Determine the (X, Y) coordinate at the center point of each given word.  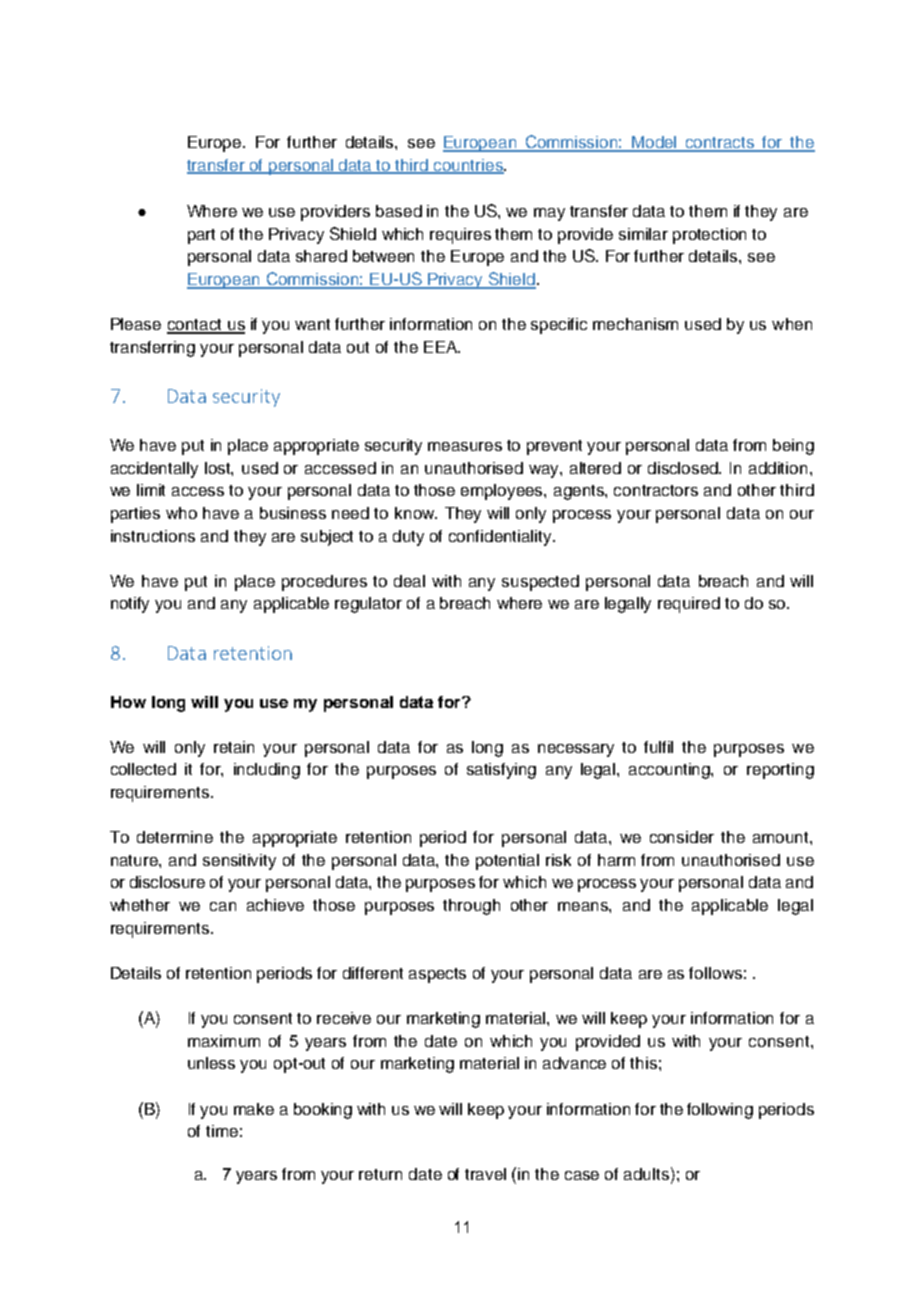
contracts (720, 144)
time (222, 1131)
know (416, 513)
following (720, 1111)
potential (507, 862)
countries (468, 166)
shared (321, 256)
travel (485, 1174)
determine (175, 837)
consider (682, 837)
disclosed (684, 468)
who (181, 513)
